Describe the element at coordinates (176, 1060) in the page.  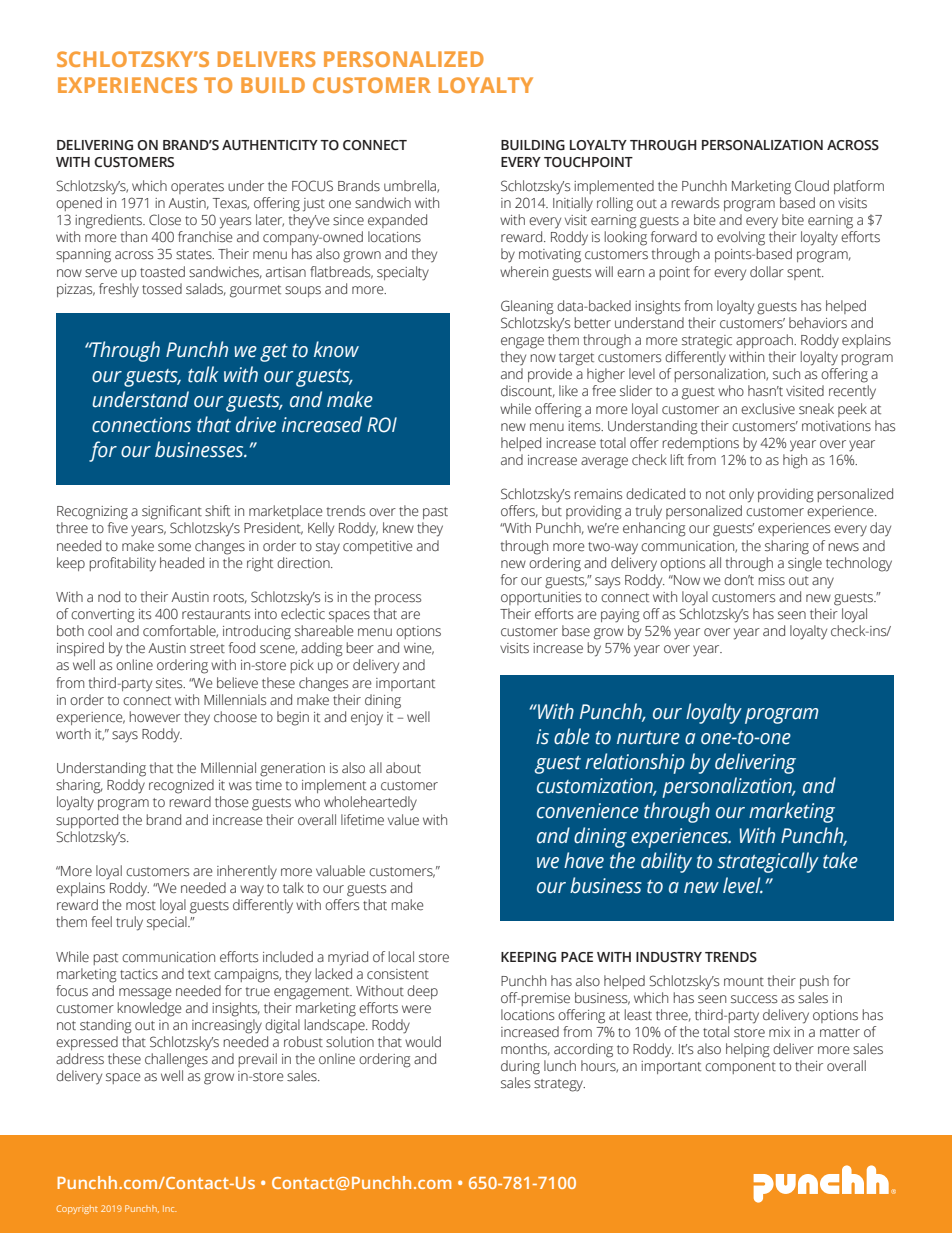
I see `challenges` at that location.
